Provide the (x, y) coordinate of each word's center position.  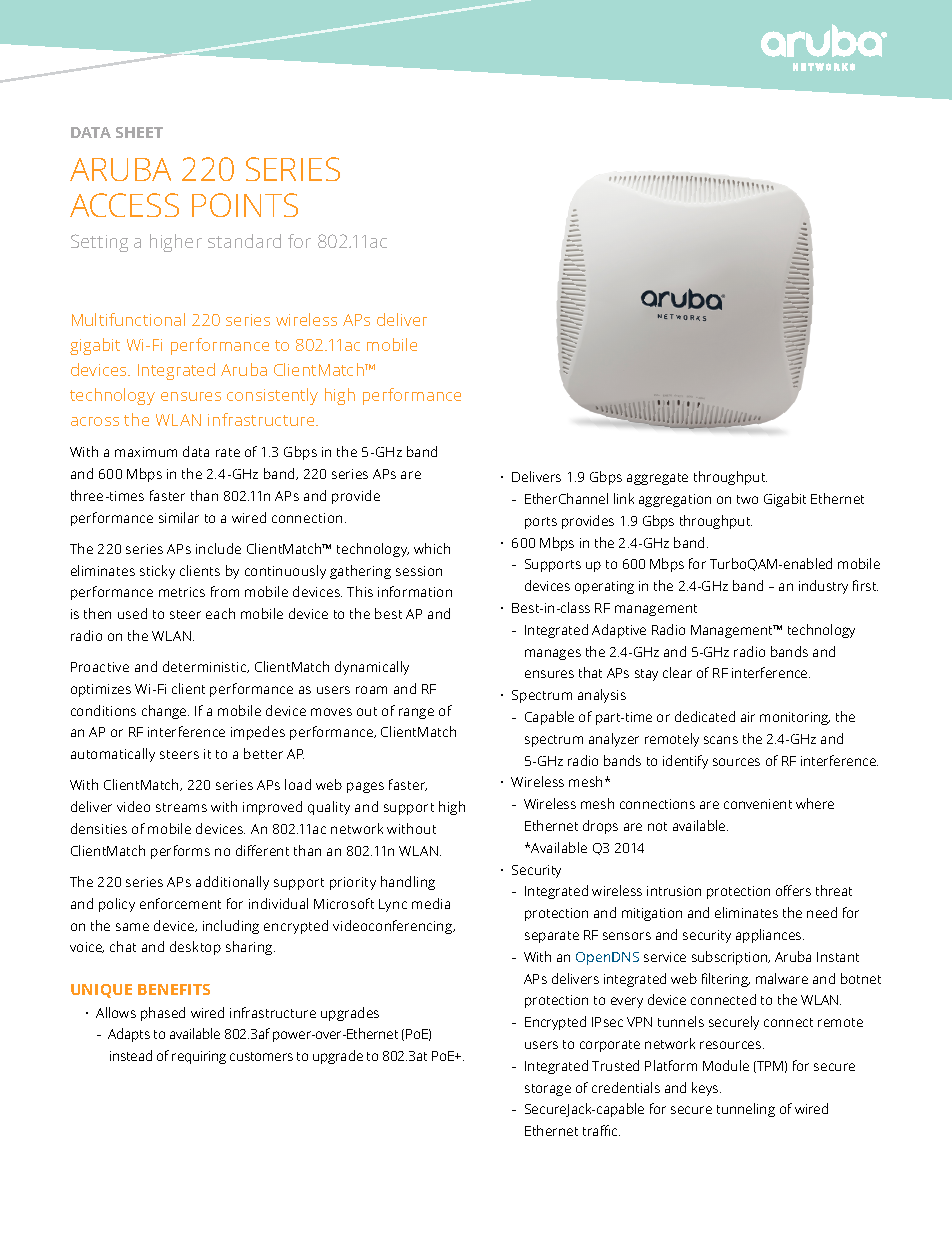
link (624, 498)
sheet (139, 132)
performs (180, 852)
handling (408, 883)
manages (553, 654)
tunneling (746, 1110)
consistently (272, 396)
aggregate (657, 479)
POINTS (245, 205)
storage (548, 1090)
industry (823, 587)
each (220, 613)
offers (793, 890)
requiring (199, 1057)
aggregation (675, 500)
